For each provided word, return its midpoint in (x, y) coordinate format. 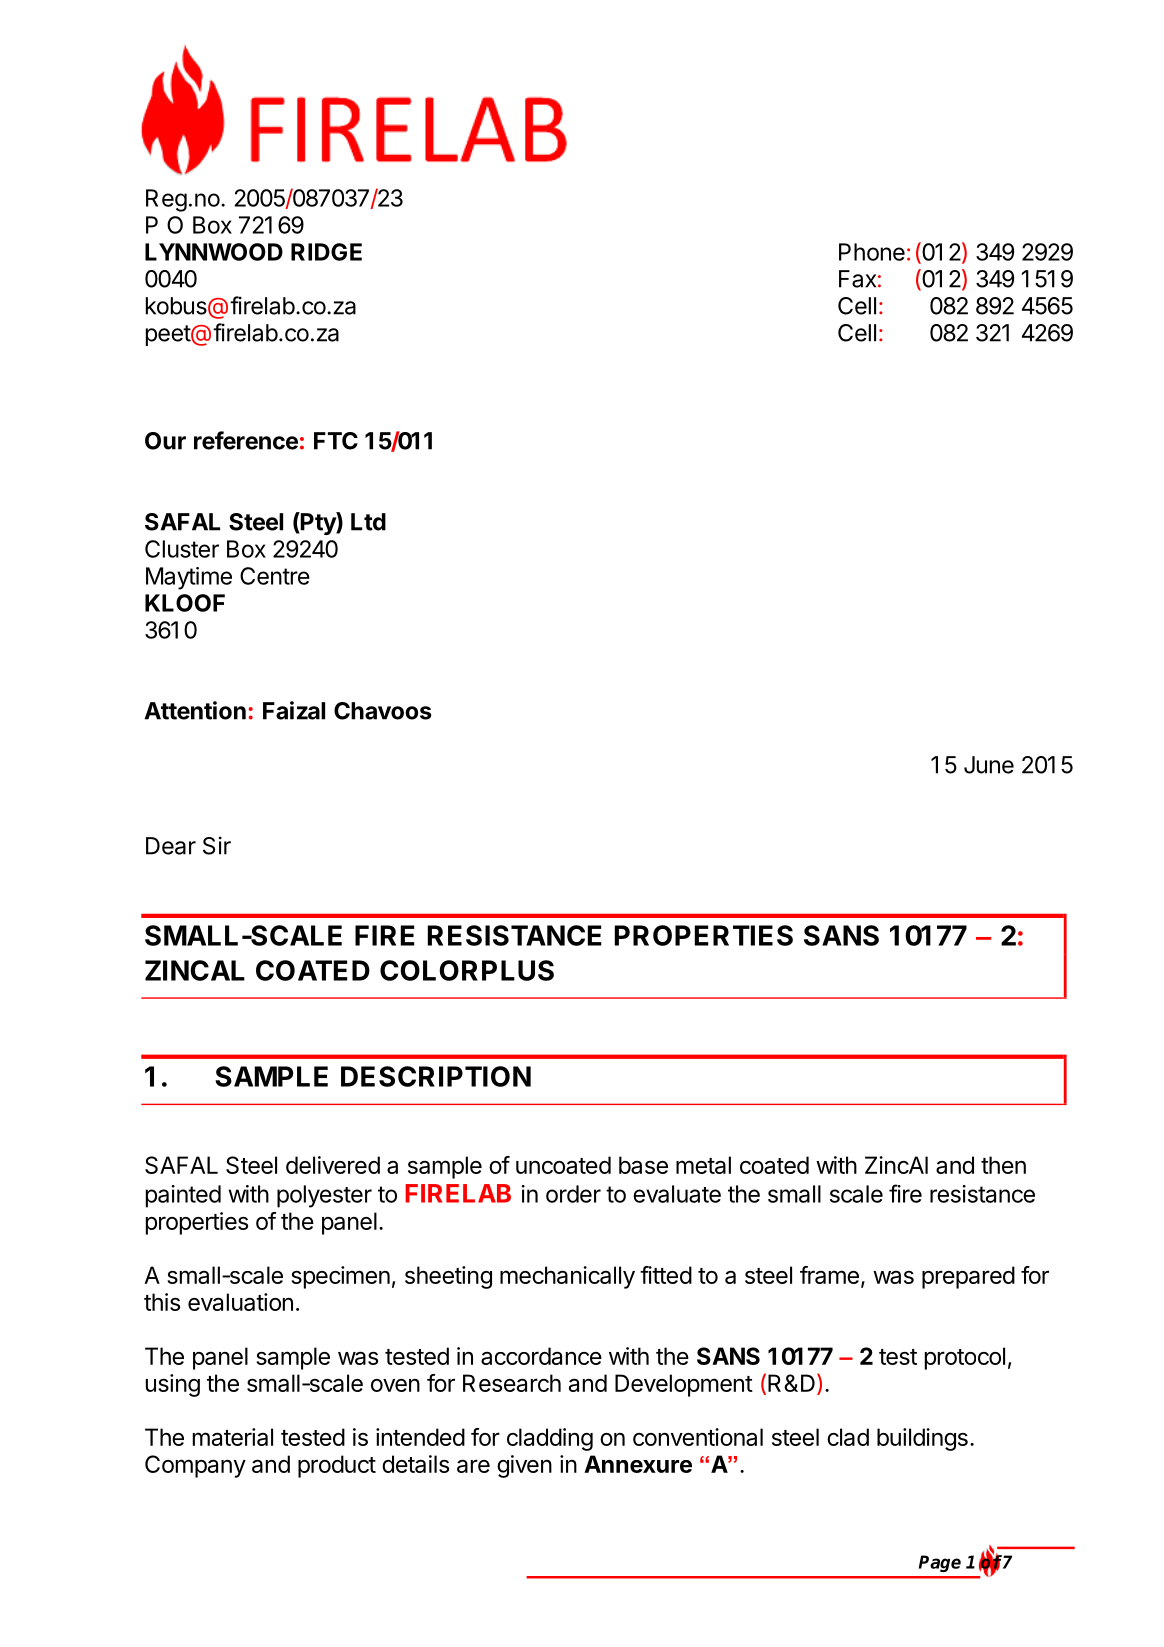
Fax (857, 279)
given (524, 1466)
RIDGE (326, 252)
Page (940, 1563)
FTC (336, 441)
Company (195, 1466)
